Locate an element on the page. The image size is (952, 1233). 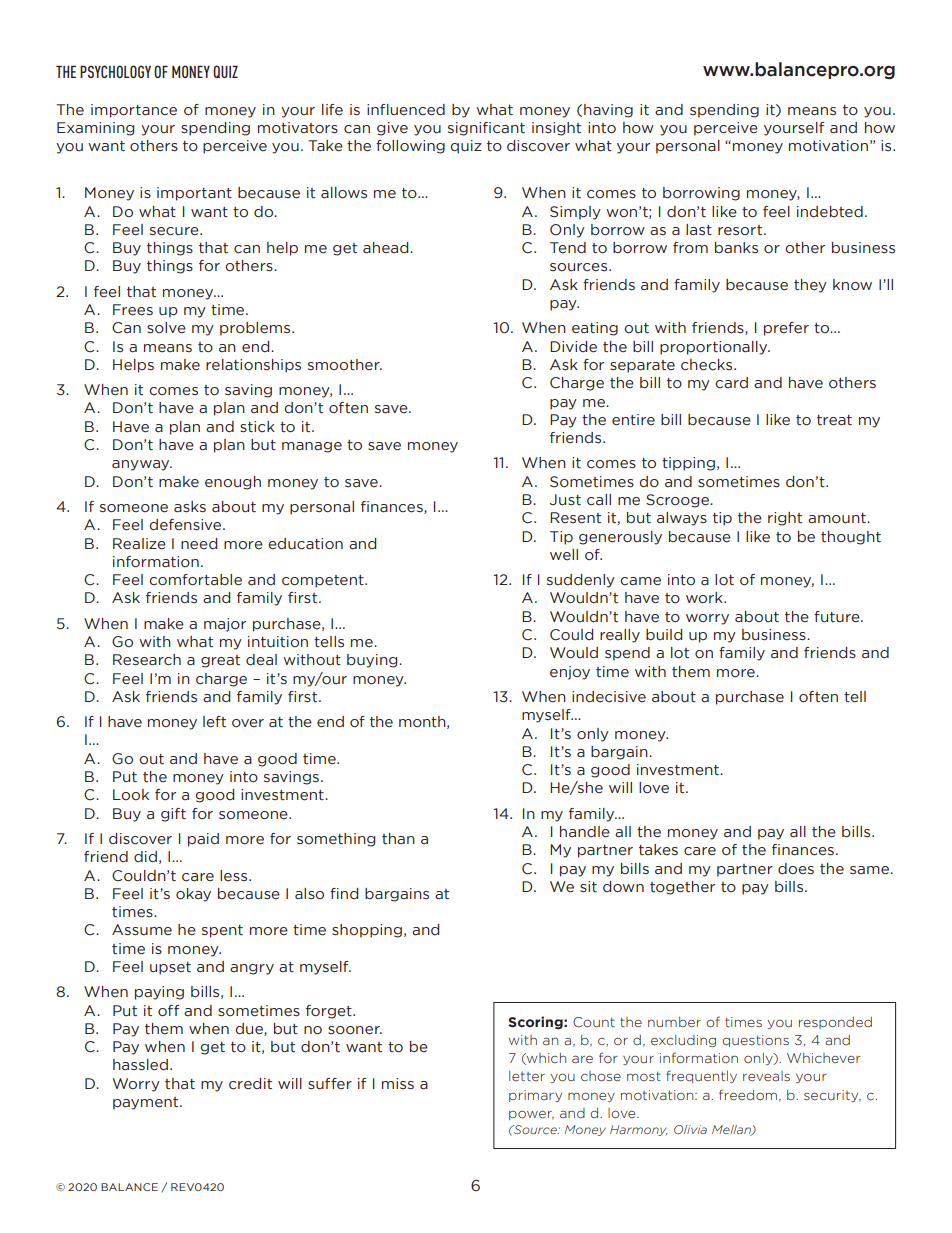
significant is located at coordinates (486, 129).
